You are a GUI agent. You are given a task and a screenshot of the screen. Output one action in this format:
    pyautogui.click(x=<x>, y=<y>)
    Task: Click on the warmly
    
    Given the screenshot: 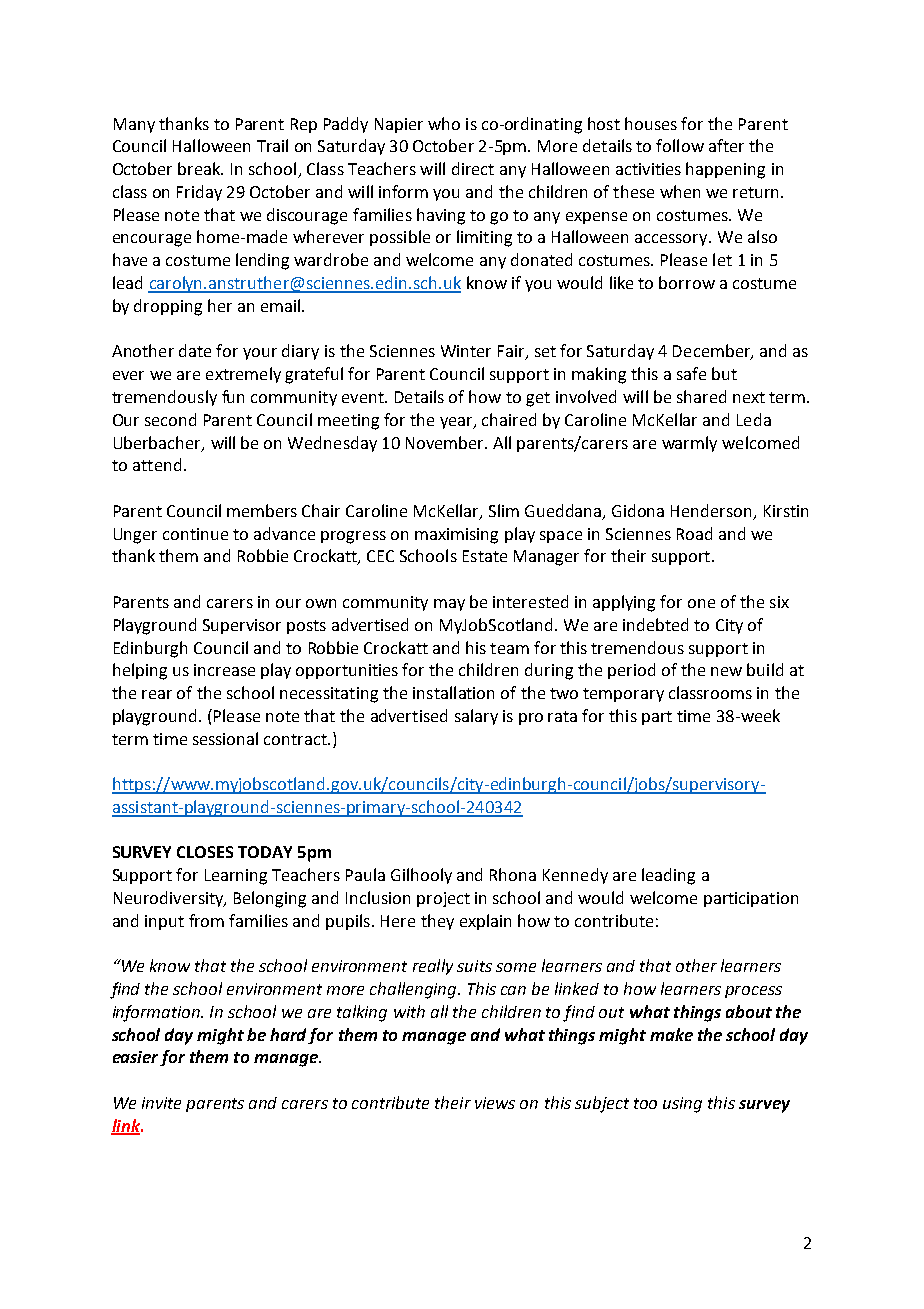 What is the action you would take?
    pyautogui.click(x=689, y=444)
